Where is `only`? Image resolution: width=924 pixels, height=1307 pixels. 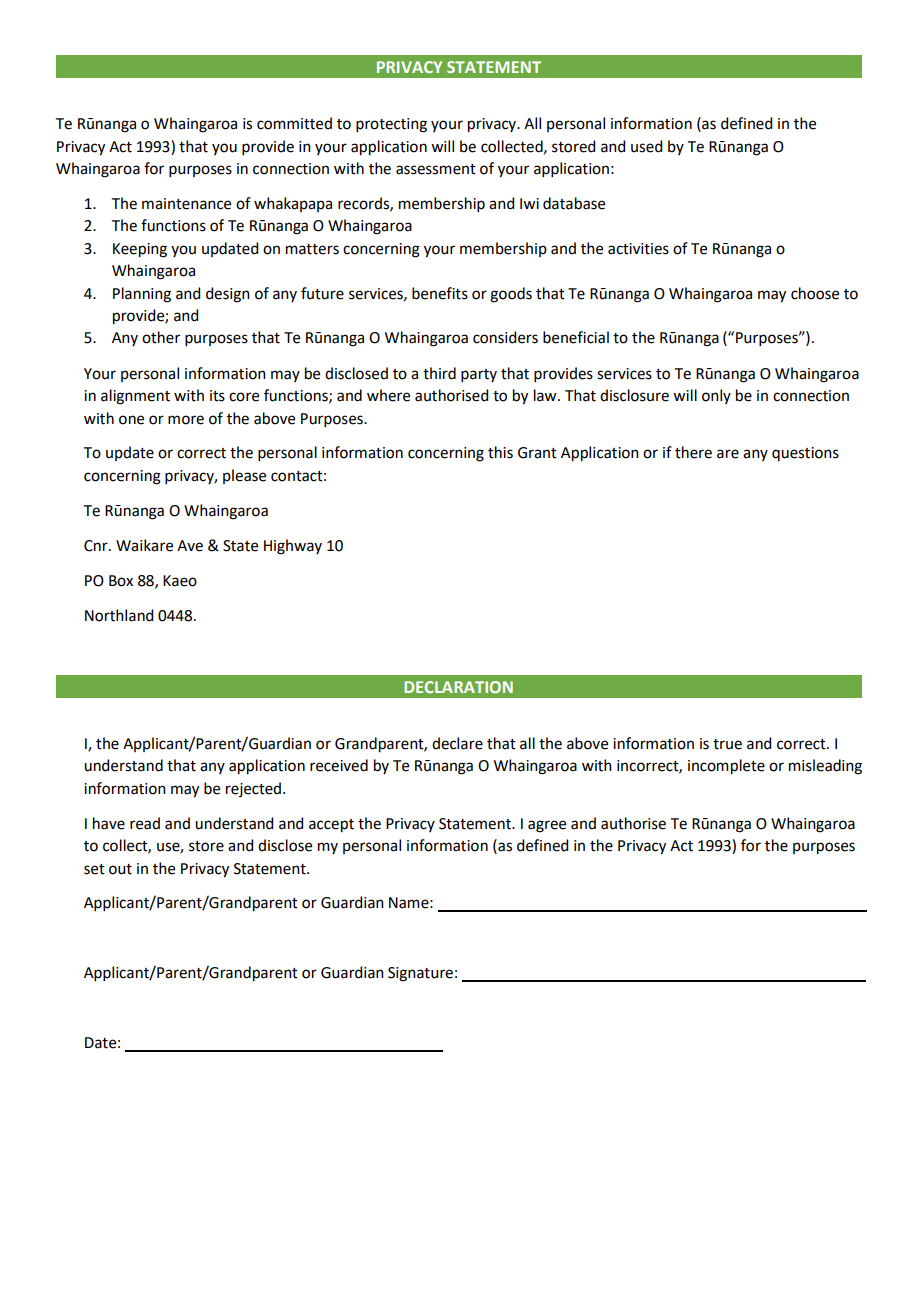 only is located at coordinates (716, 396).
